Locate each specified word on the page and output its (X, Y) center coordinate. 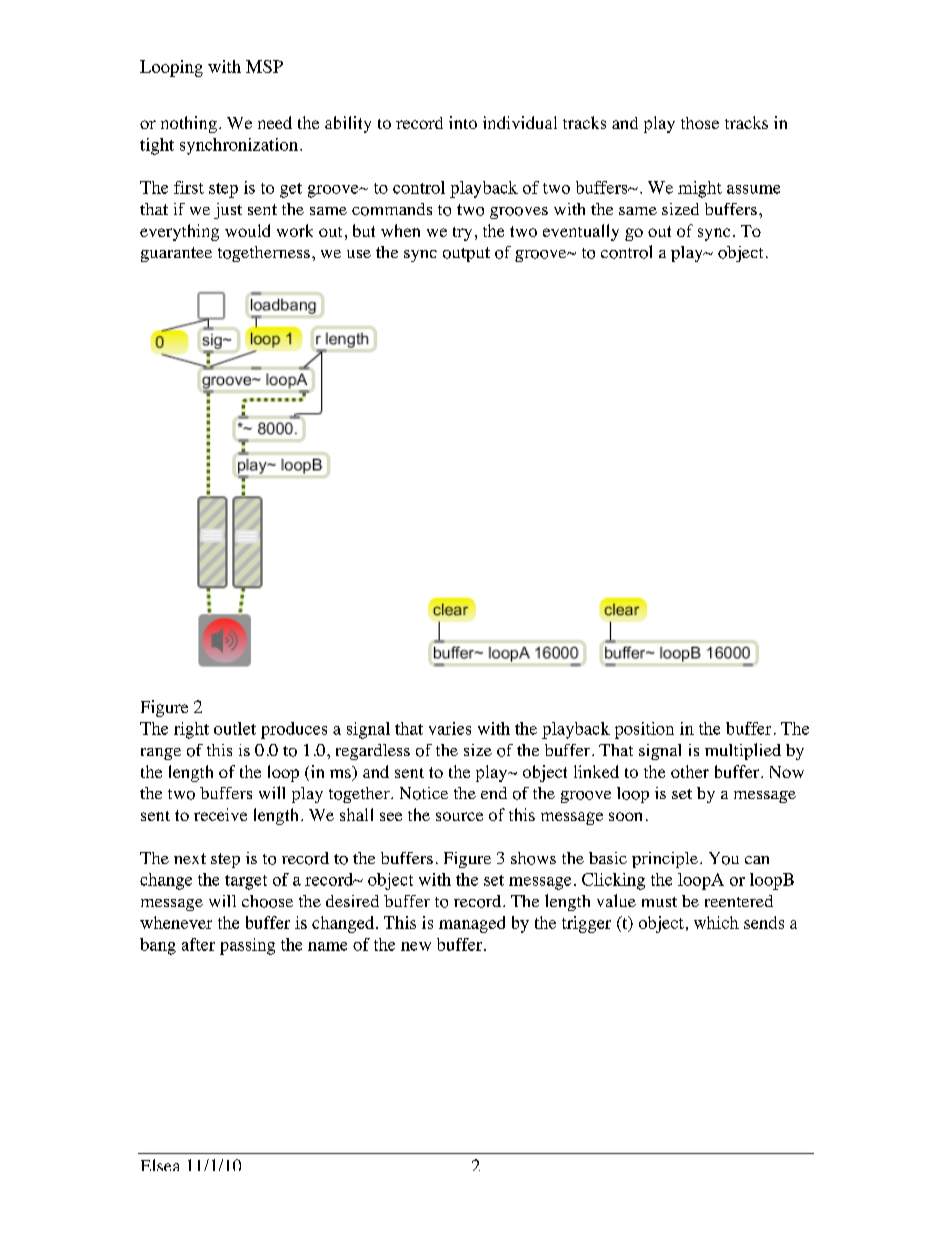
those (700, 123)
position (644, 730)
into (463, 122)
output (466, 254)
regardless (373, 752)
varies (450, 728)
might (700, 189)
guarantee (176, 254)
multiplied (743, 751)
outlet (235, 728)
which (716, 922)
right (191, 730)
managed (472, 924)
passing (247, 946)
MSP (264, 66)
